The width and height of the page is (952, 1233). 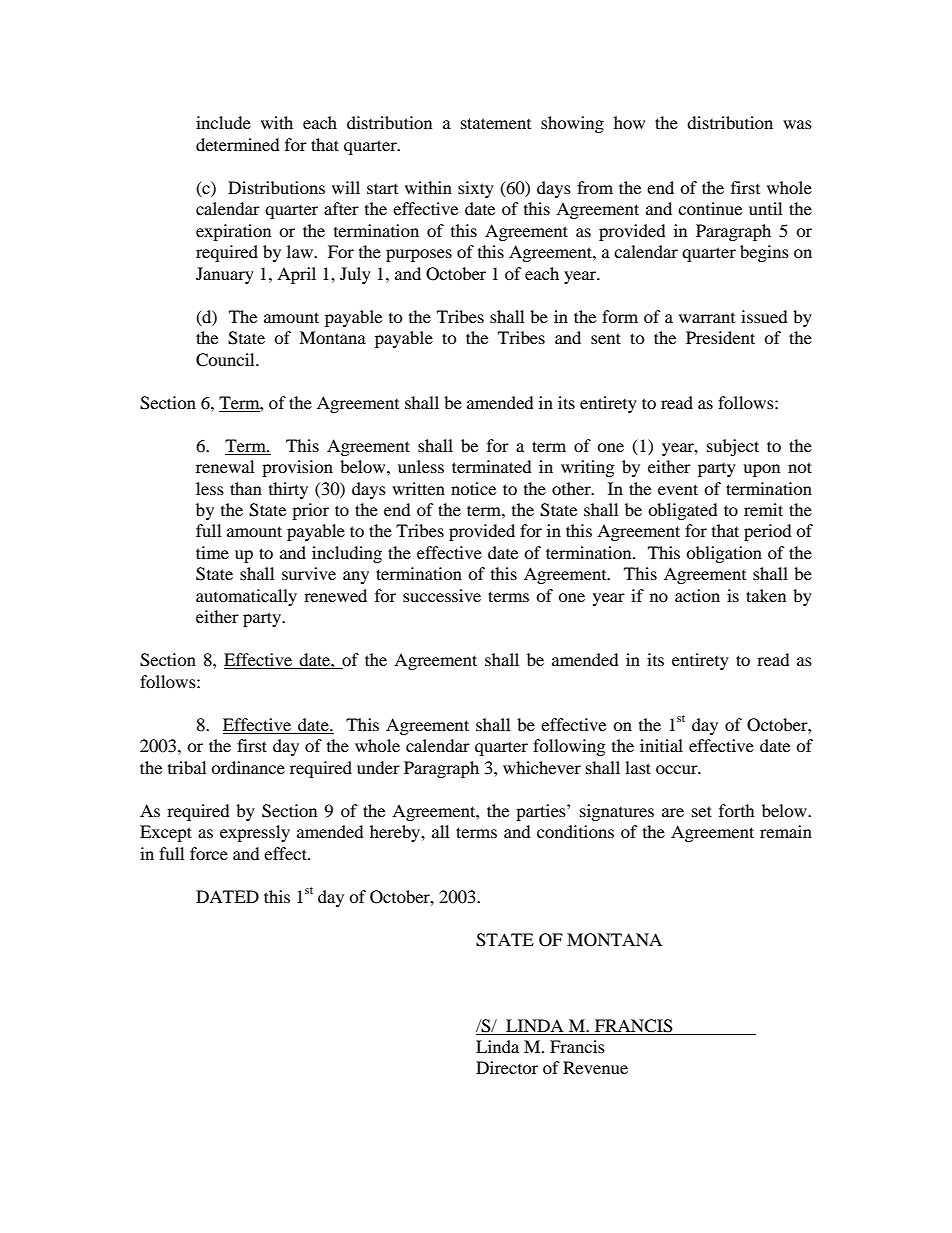 I want to click on Director, so click(x=507, y=1067).
